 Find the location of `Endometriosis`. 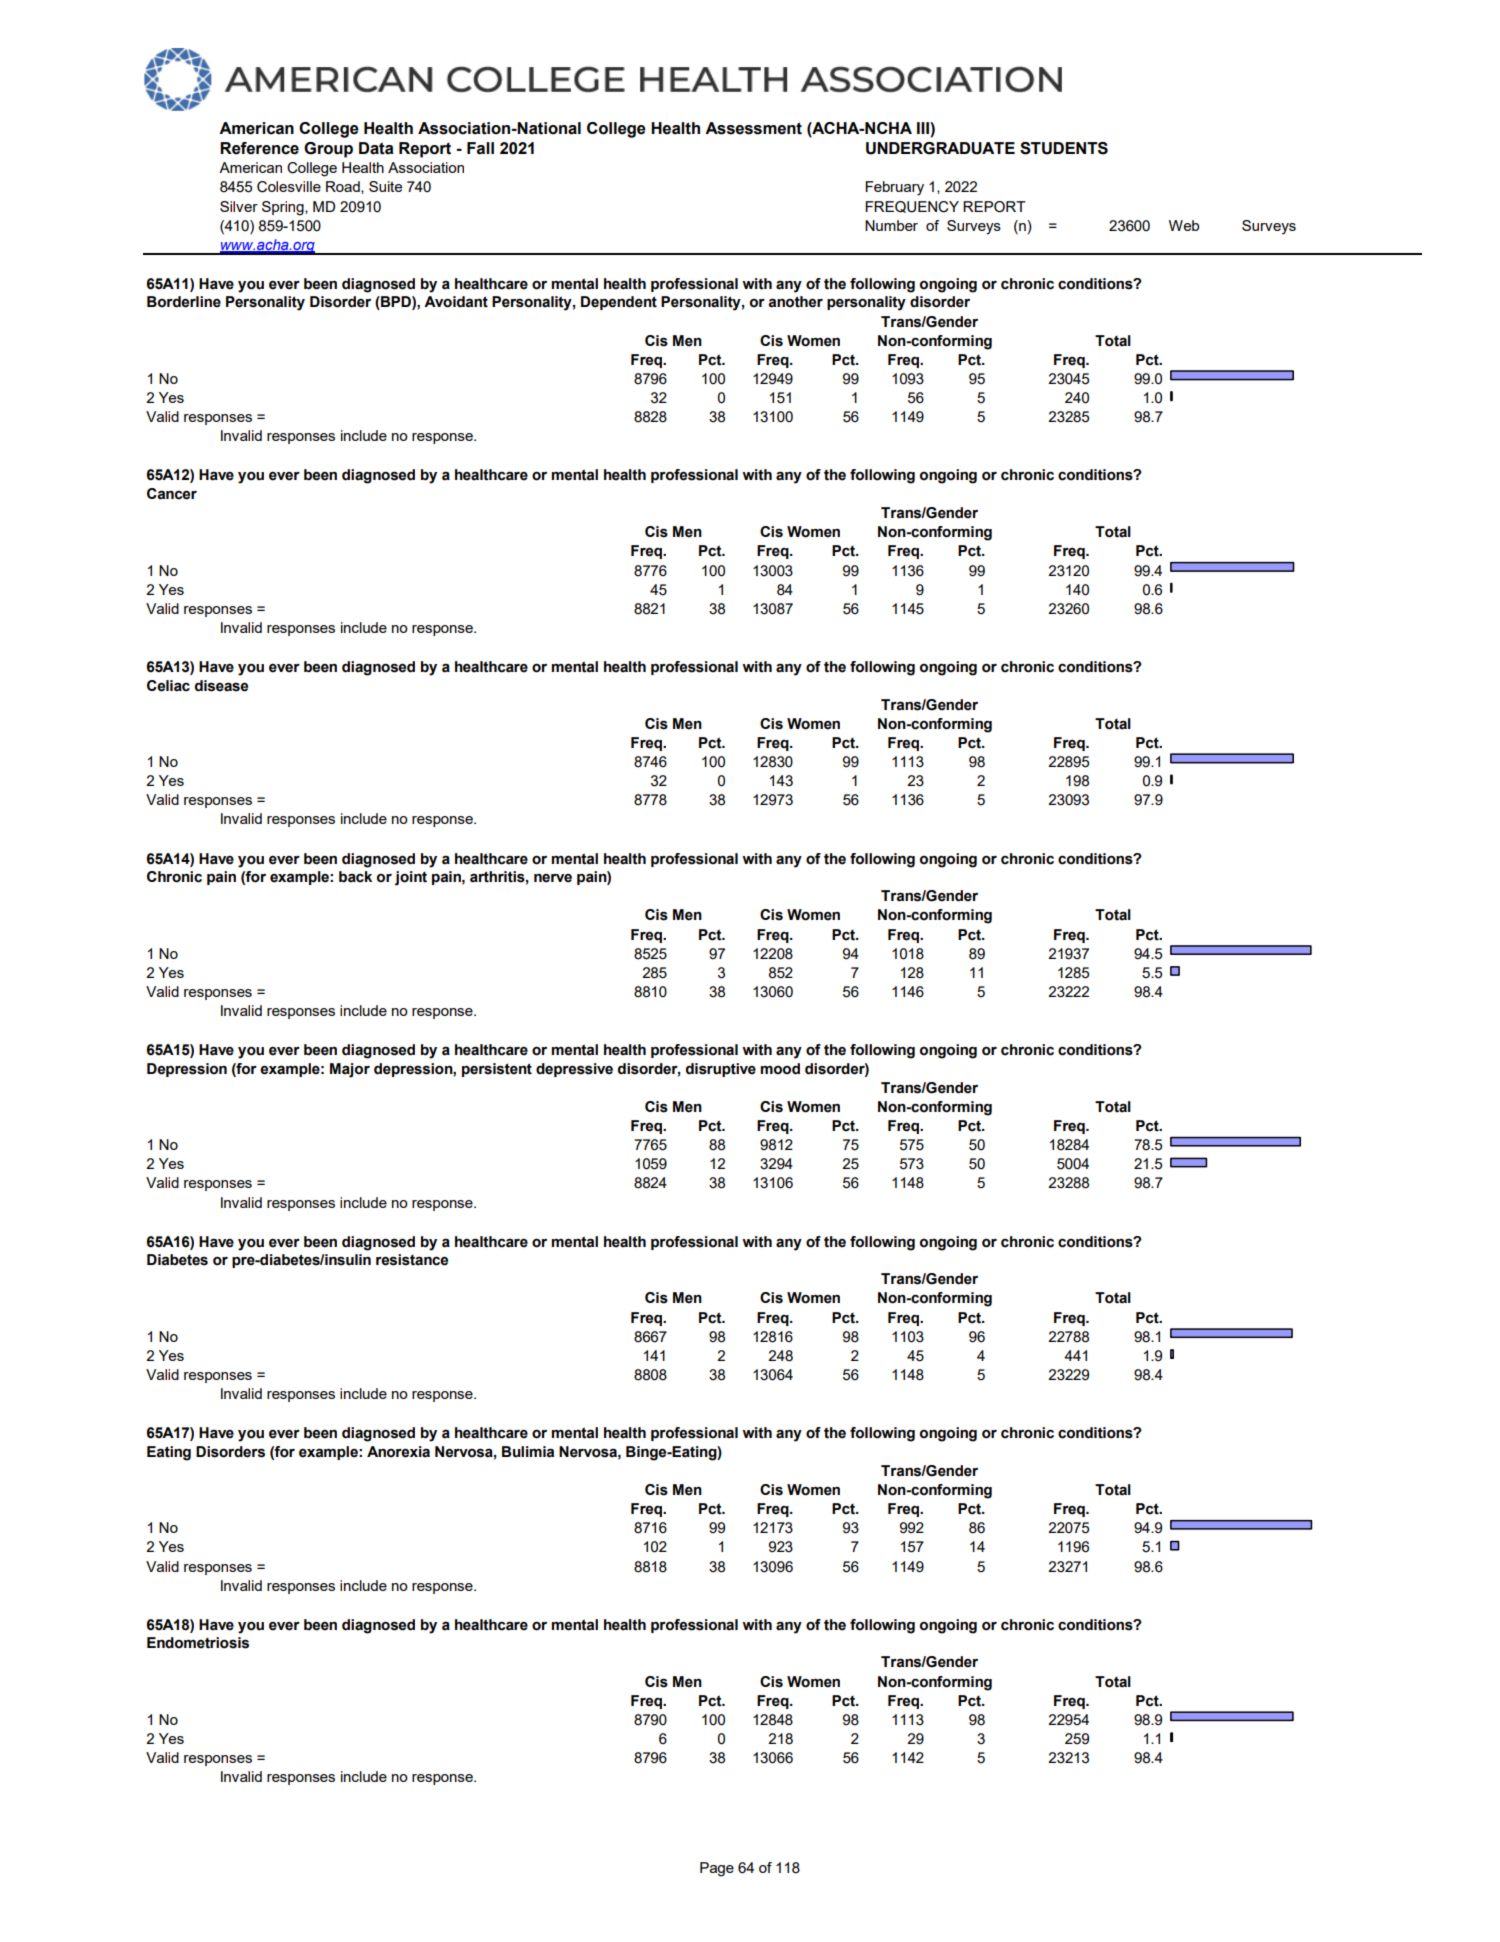

Endometriosis is located at coordinates (198, 1643).
